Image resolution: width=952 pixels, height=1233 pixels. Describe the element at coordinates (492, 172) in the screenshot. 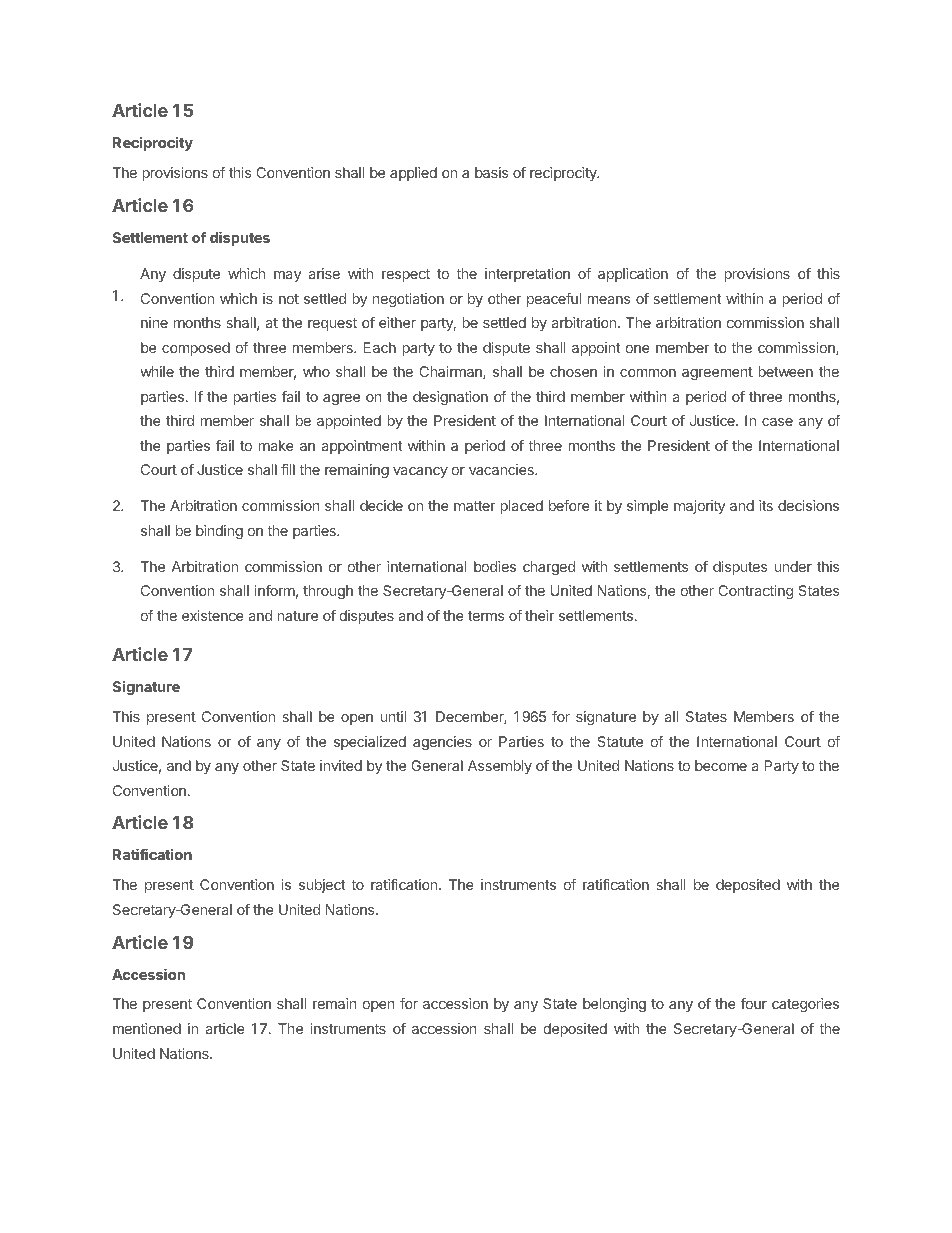

I see `basis` at that location.
